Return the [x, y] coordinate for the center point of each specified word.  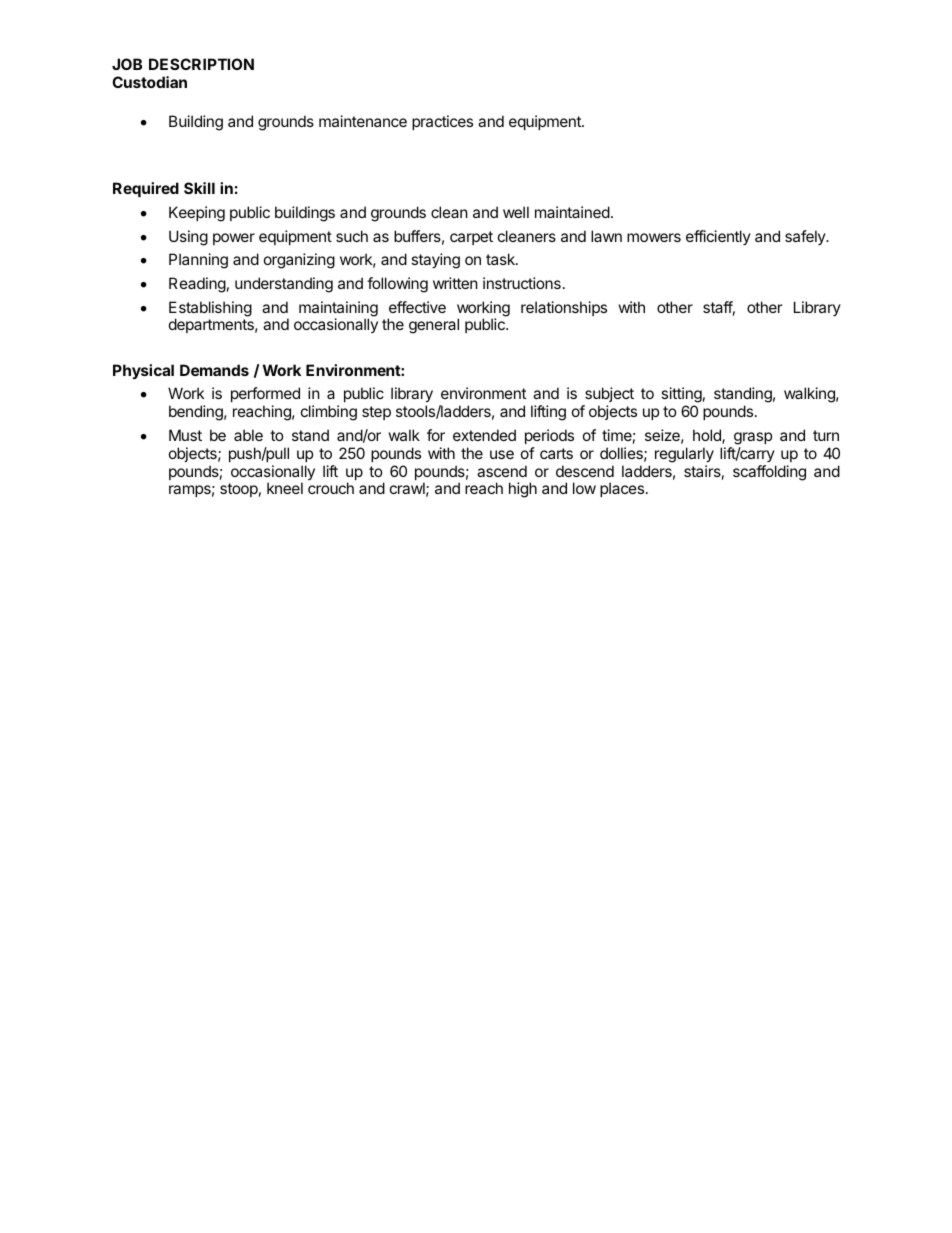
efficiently [718, 237]
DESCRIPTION [201, 64]
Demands [214, 370]
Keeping [197, 214]
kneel [285, 488]
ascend [502, 471]
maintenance [363, 121]
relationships [564, 308]
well [516, 212]
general [434, 326]
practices [442, 122]
